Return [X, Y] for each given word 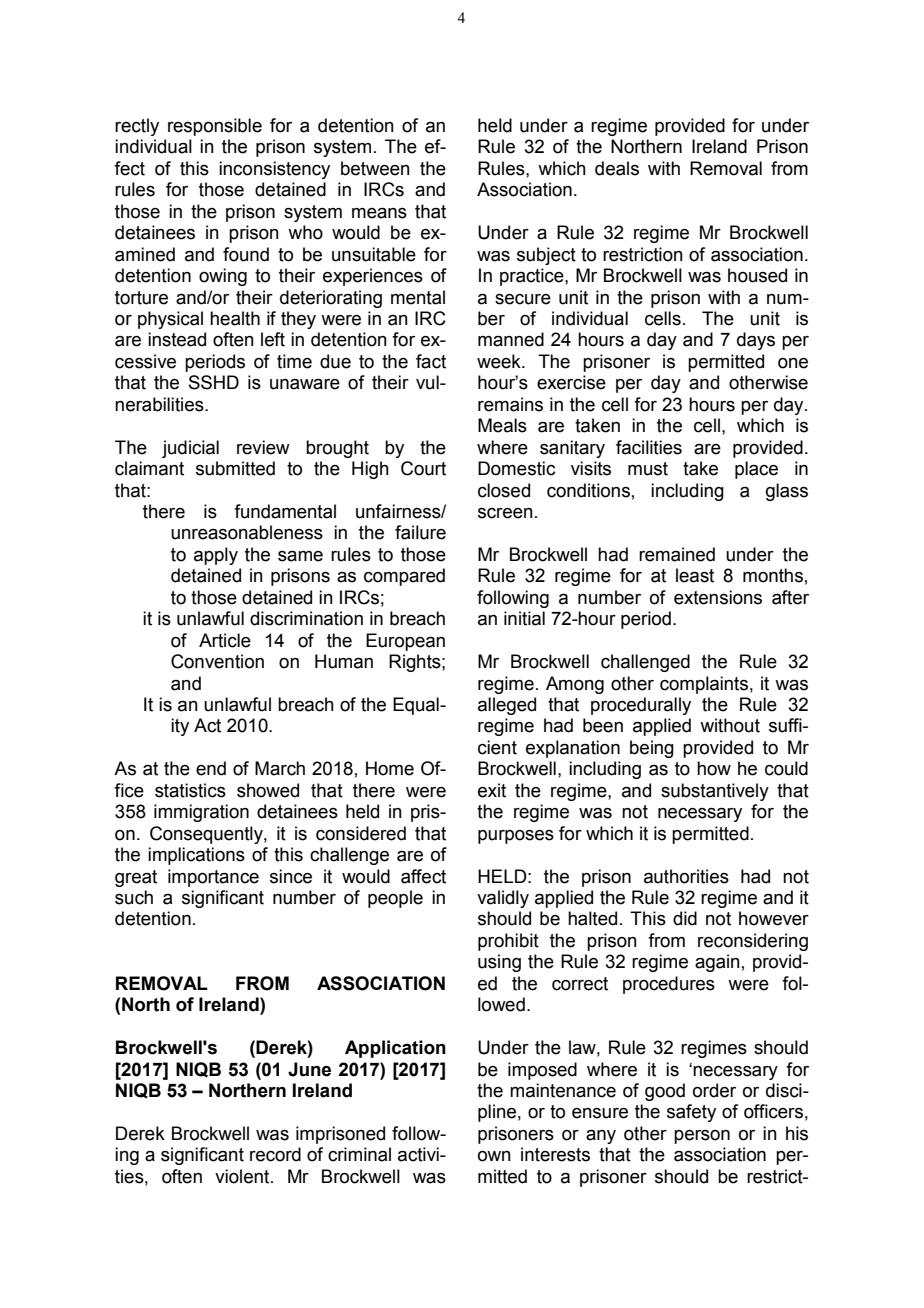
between [375, 168]
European [405, 642]
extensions [718, 597]
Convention [217, 661]
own [494, 1156]
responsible [215, 127]
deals [617, 168]
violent [243, 1176]
